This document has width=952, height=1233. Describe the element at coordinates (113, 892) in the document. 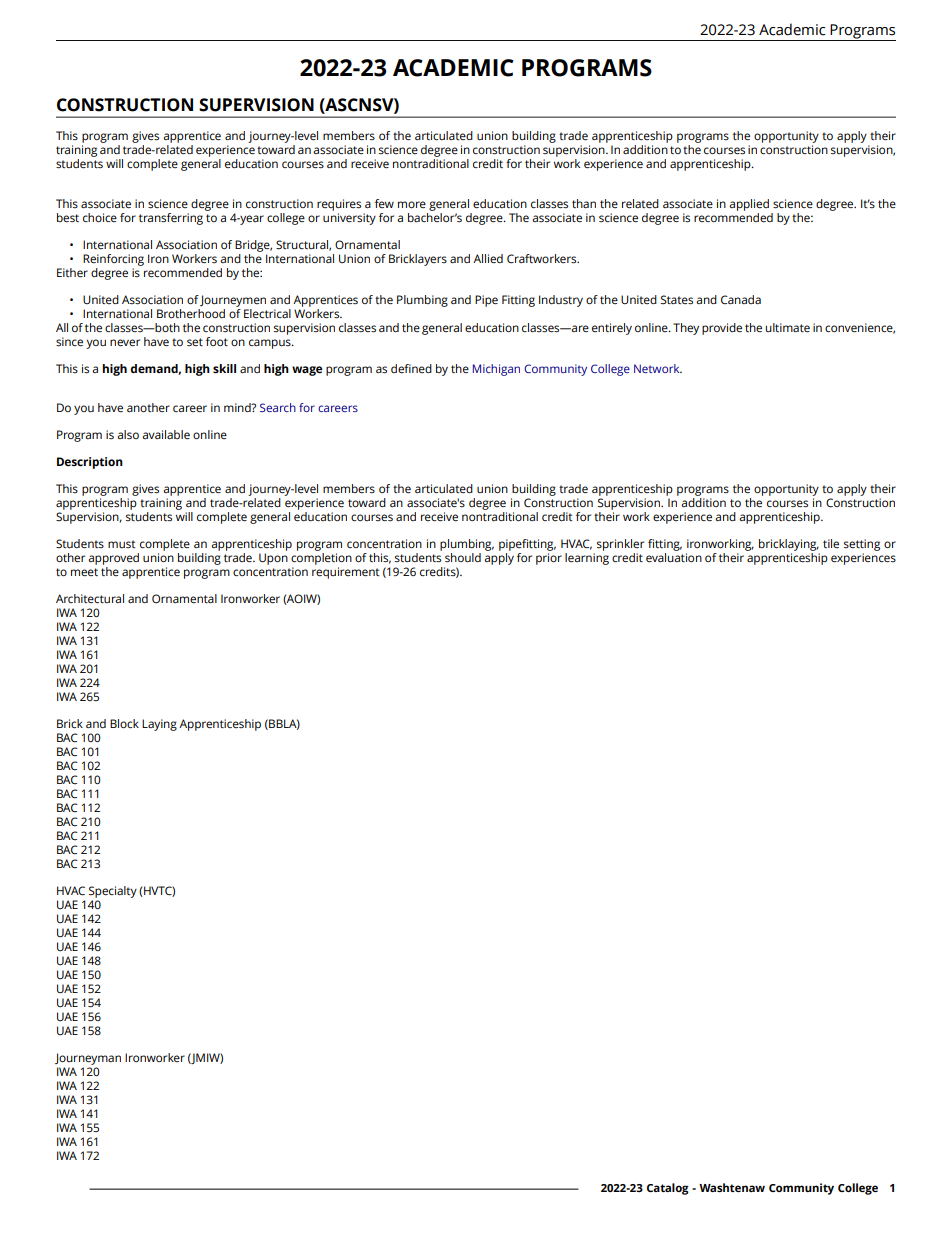

I see `Specialty` at that location.
